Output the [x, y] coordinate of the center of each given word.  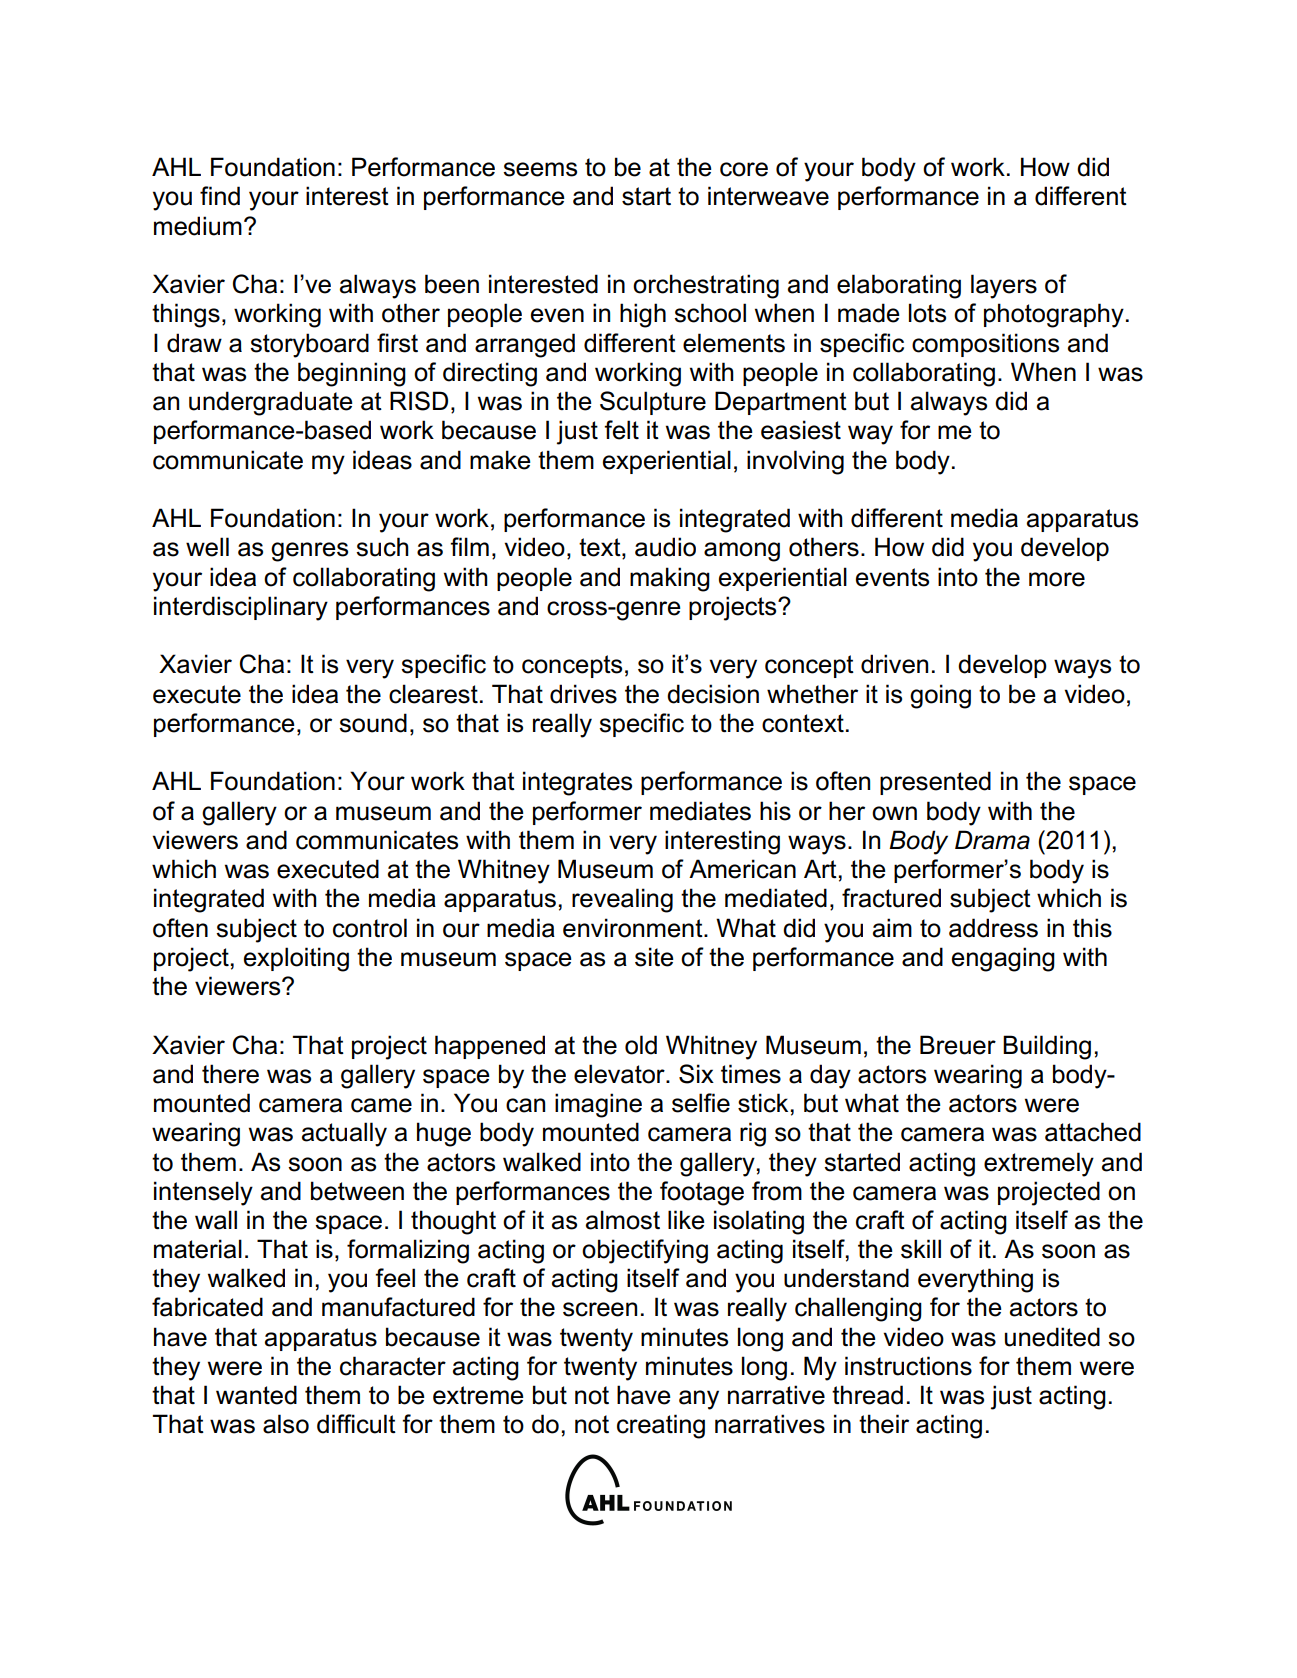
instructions [908, 1366]
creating [661, 1426]
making [670, 579]
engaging [1003, 959]
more [1057, 579]
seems [540, 169]
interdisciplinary [241, 608]
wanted [256, 1395]
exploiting [296, 959]
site [654, 957]
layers [1004, 286]
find [220, 196]
